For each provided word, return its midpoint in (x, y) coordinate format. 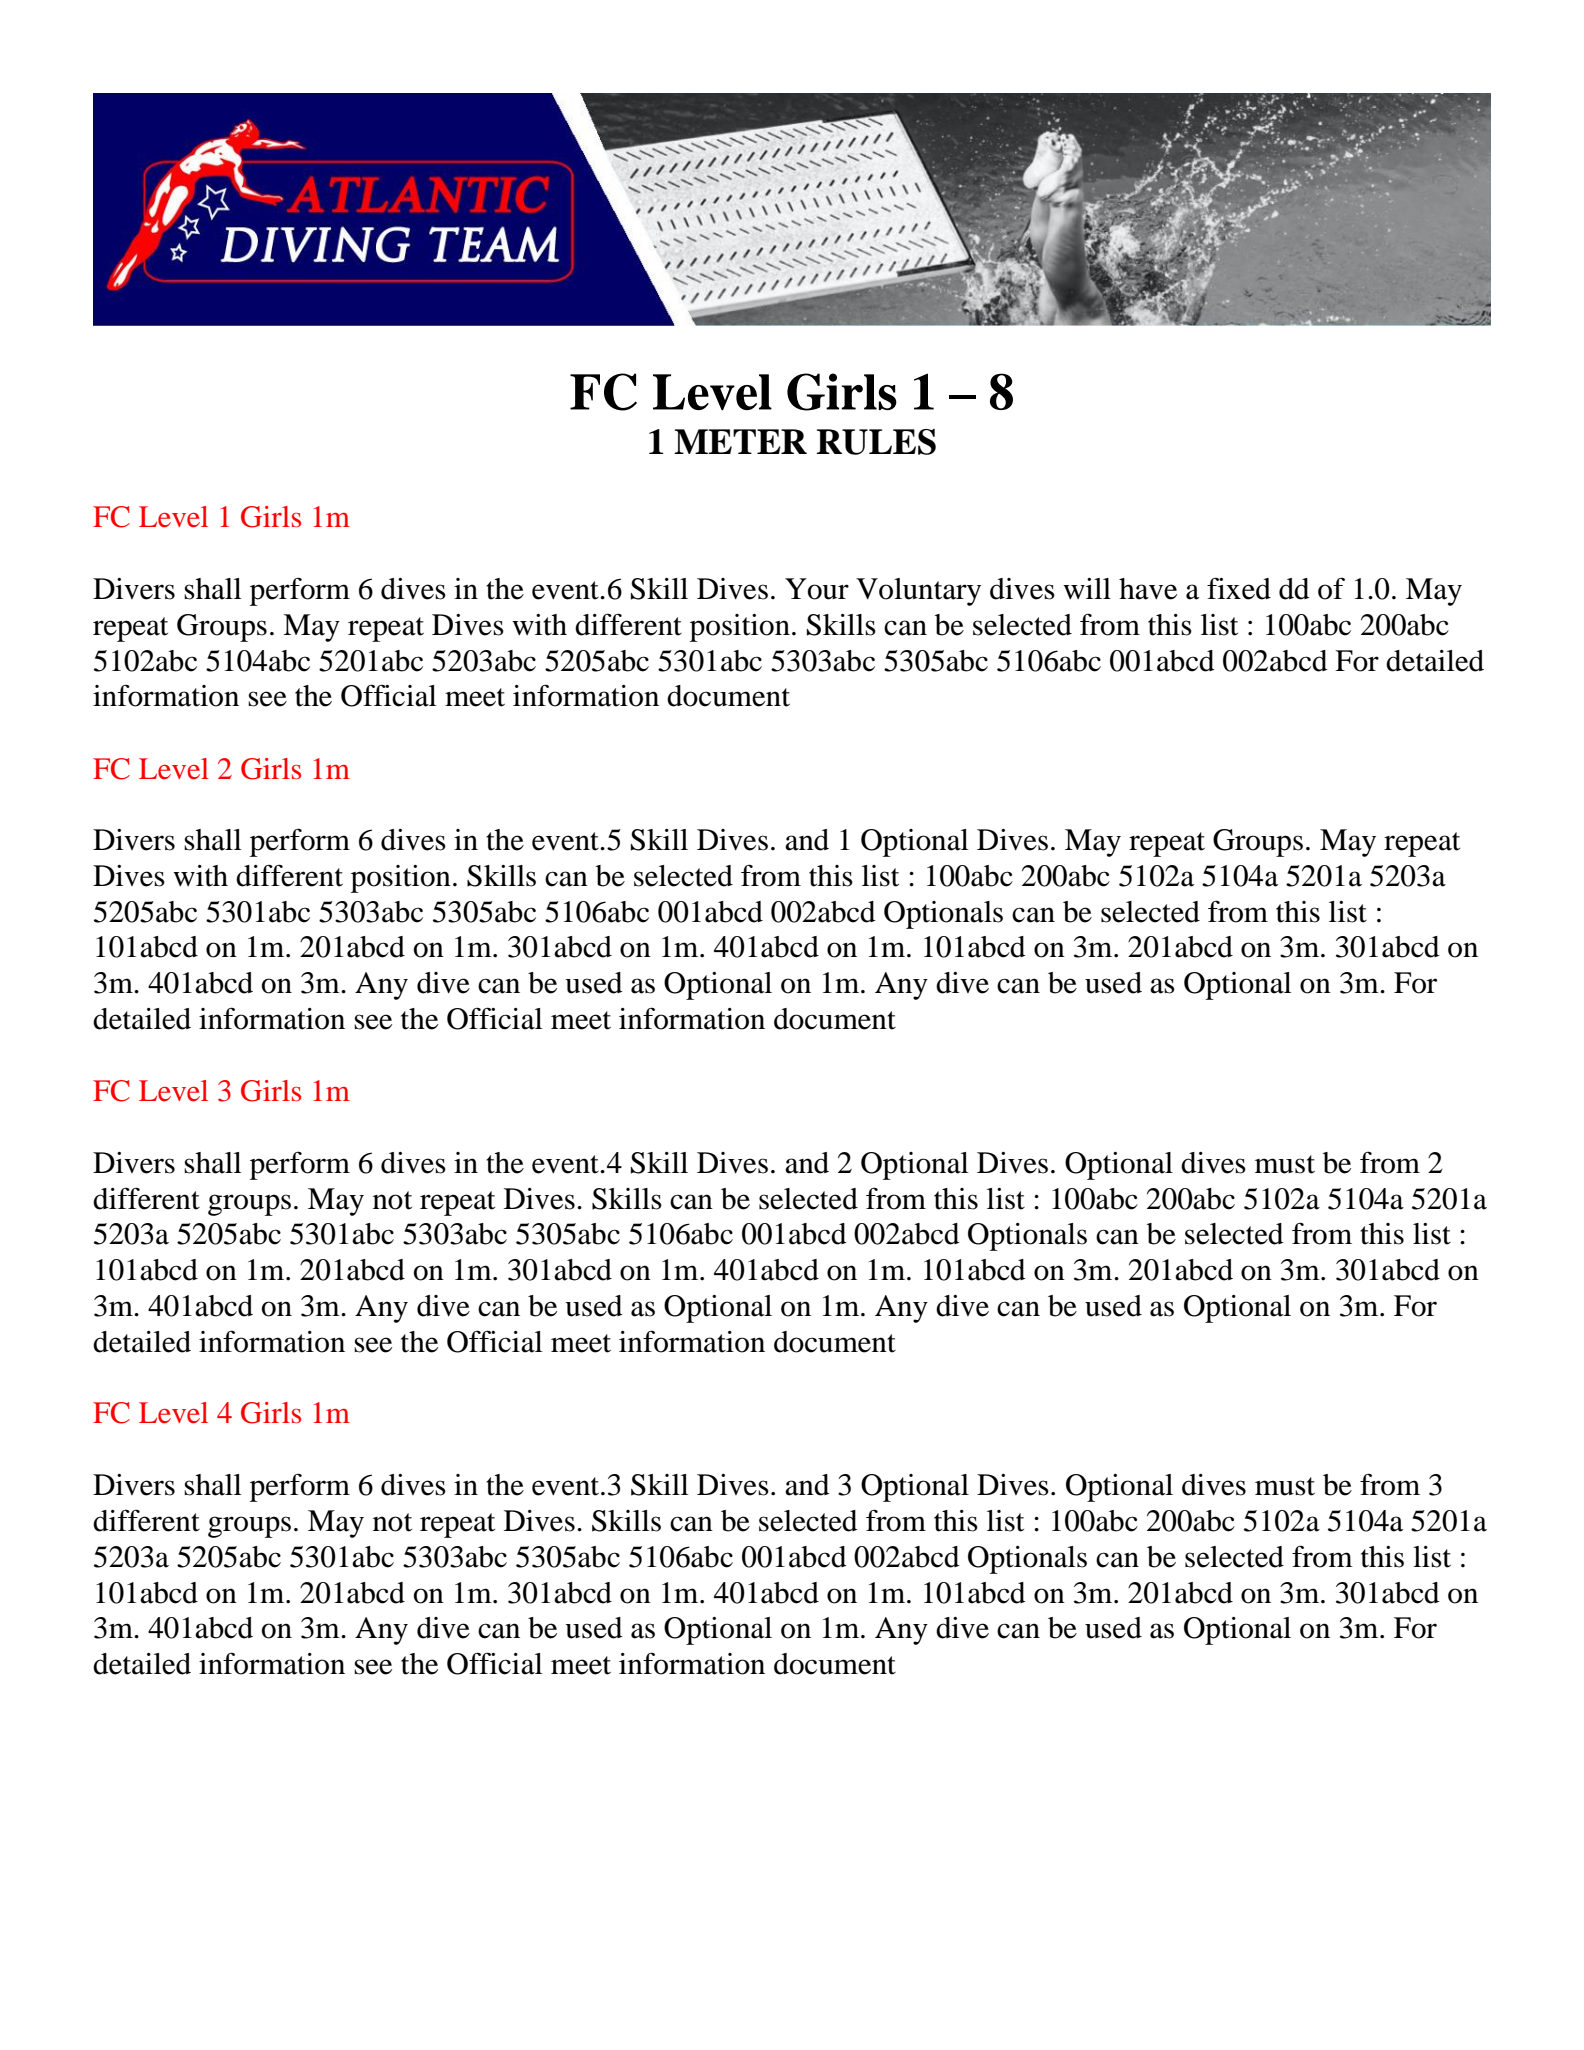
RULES (876, 442)
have (1148, 589)
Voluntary (918, 592)
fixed (1239, 588)
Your (817, 589)
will (1087, 588)
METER (740, 441)
